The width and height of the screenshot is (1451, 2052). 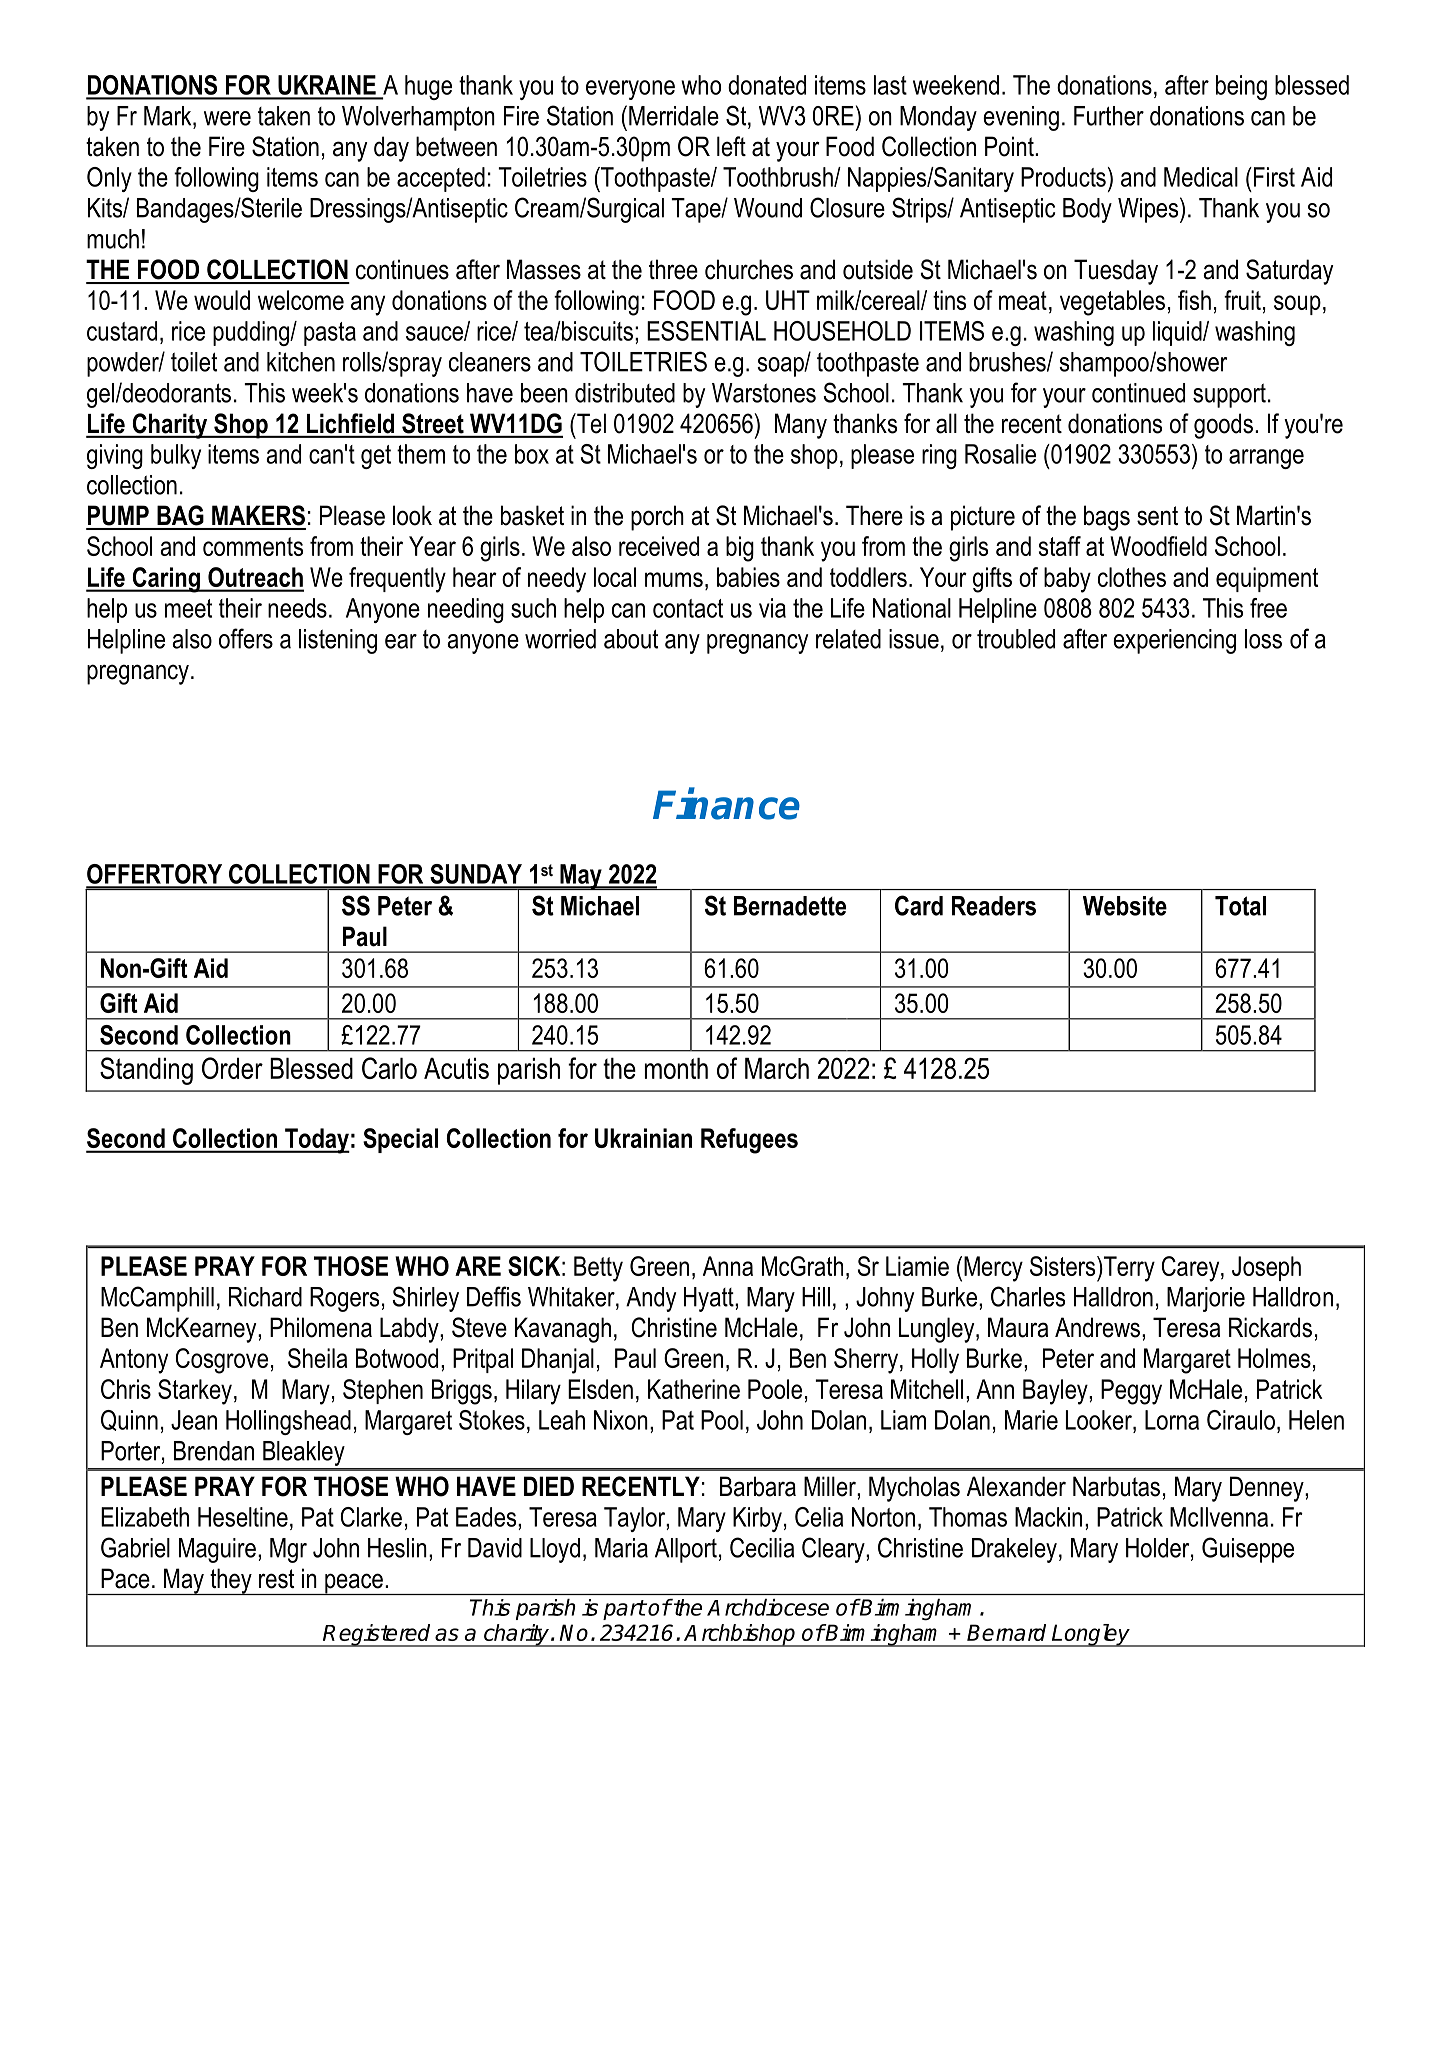 What do you see at coordinates (1109, 116) in the screenshot?
I see `Further` at bounding box center [1109, 116].
